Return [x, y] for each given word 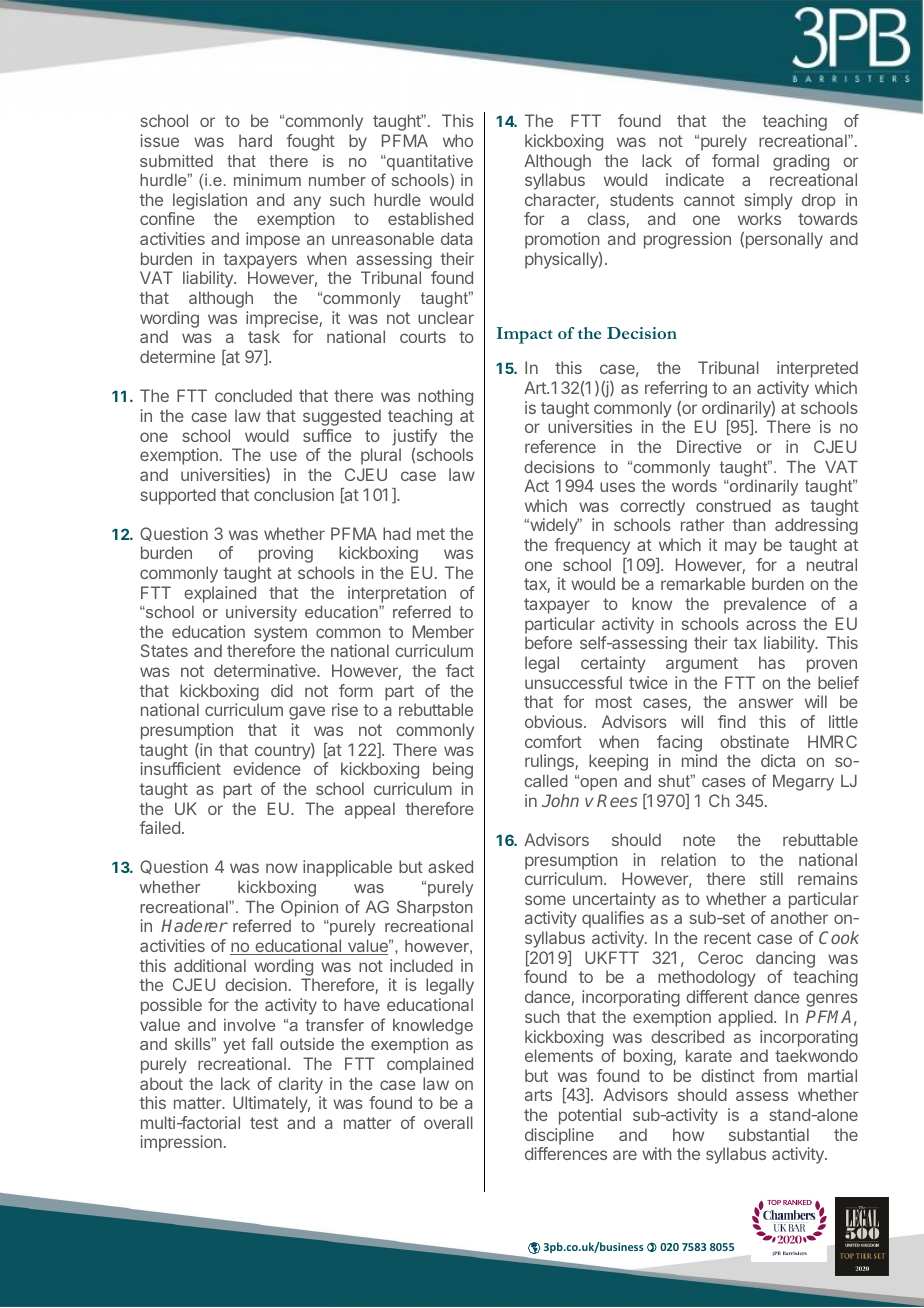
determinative [266, 670]
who [458, 140]
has [772, 662]
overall [448, 1122]
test [264, 1123]
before [548, 642]
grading [801, 162]
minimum [267, 180]
